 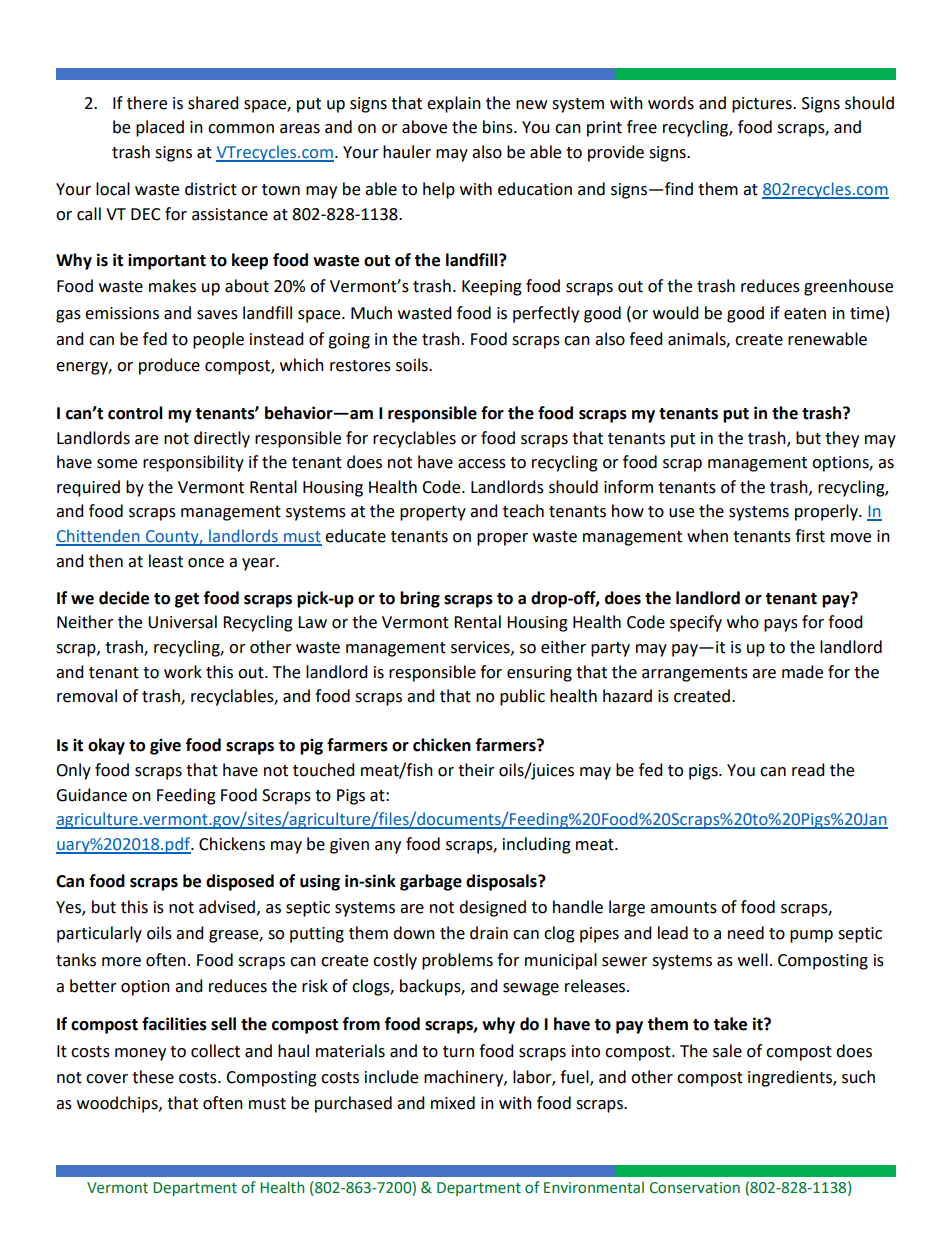 I want to click on these, so click(x=153, y=1077).
